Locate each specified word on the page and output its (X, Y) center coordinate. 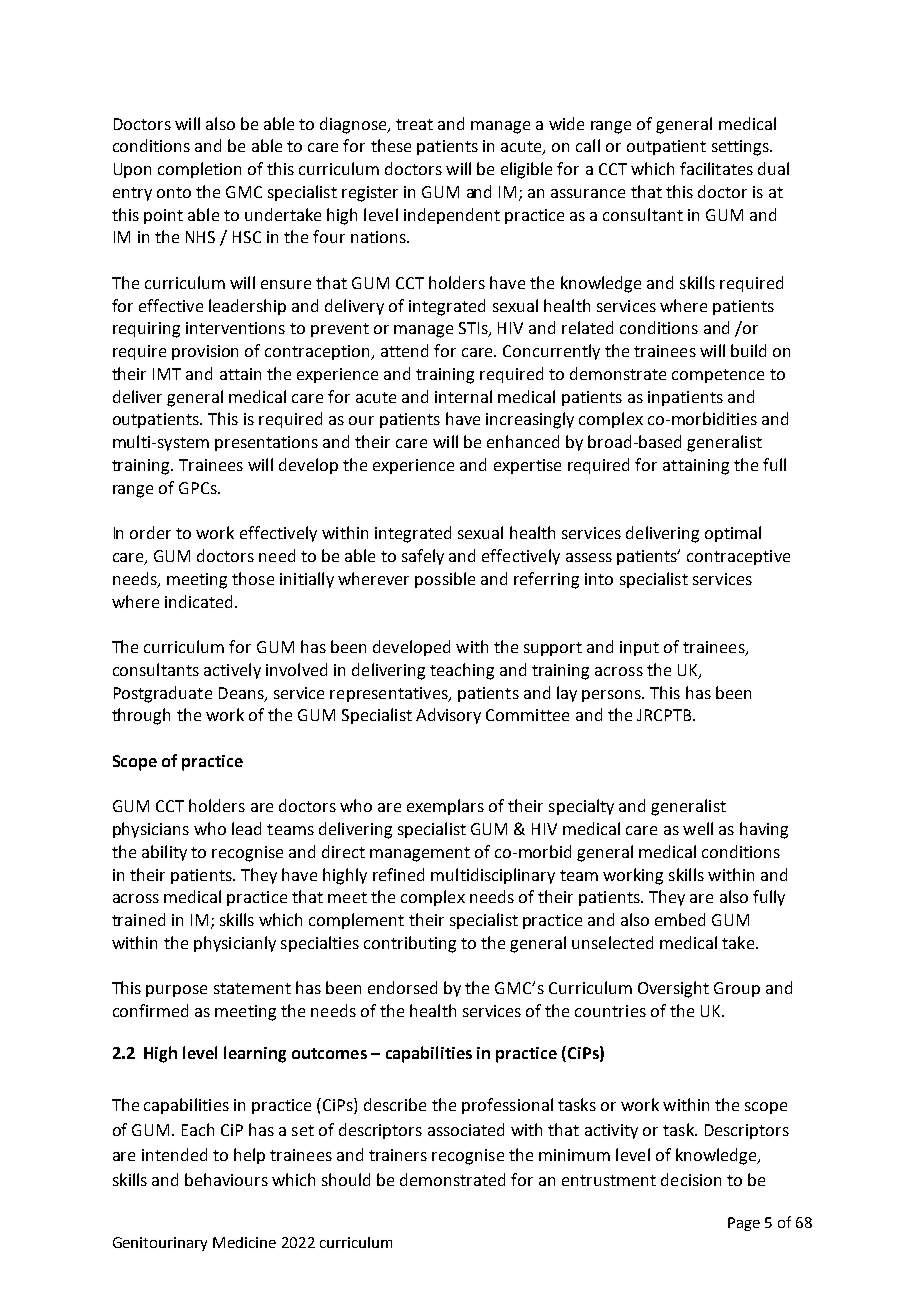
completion (199, 170)
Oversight (673, 989)
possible (445, 580)
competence (718, 376)
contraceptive (738, 557)
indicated (198, 601)
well (698, 828)
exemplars (445, 807)
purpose (176, 991)
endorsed (402, 987)
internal (463, 396)
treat (414, 124)
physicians (151, 830)
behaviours (226, 1179)
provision (205, 352)
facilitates (716, 168)
